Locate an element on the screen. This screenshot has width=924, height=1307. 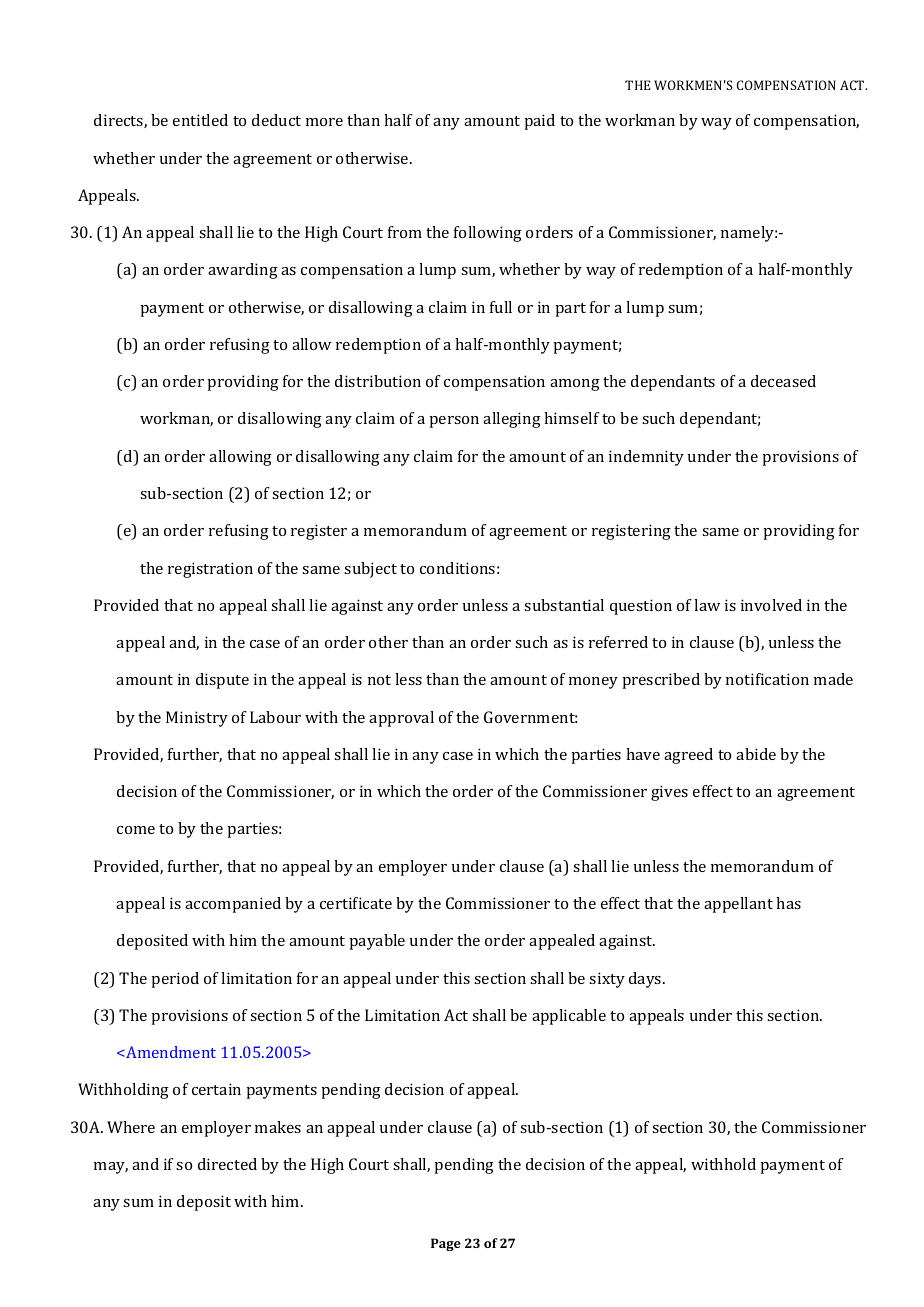
following is located at coordinates (488, 234).
